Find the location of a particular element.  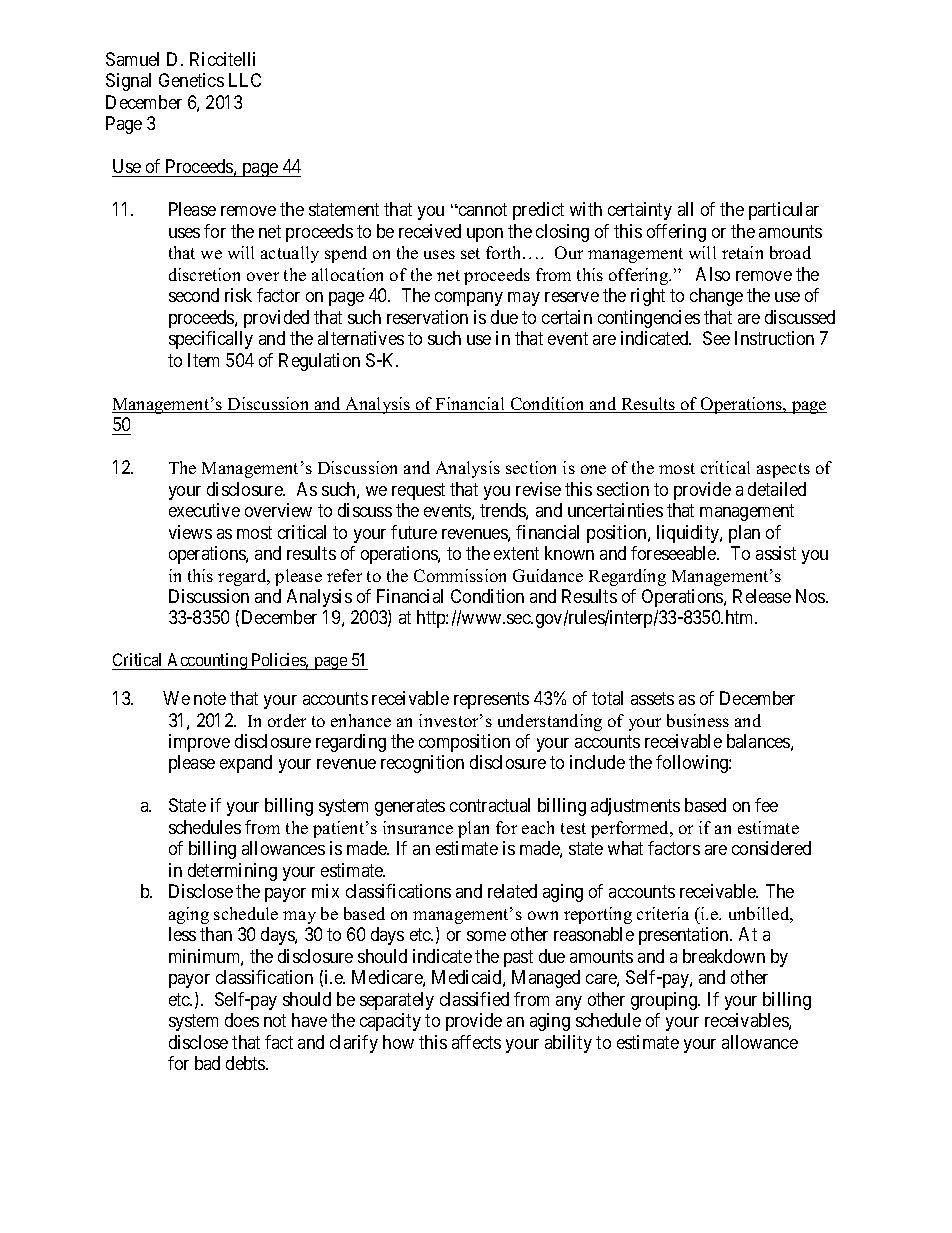

particular is located at coordinates (784, 211).
